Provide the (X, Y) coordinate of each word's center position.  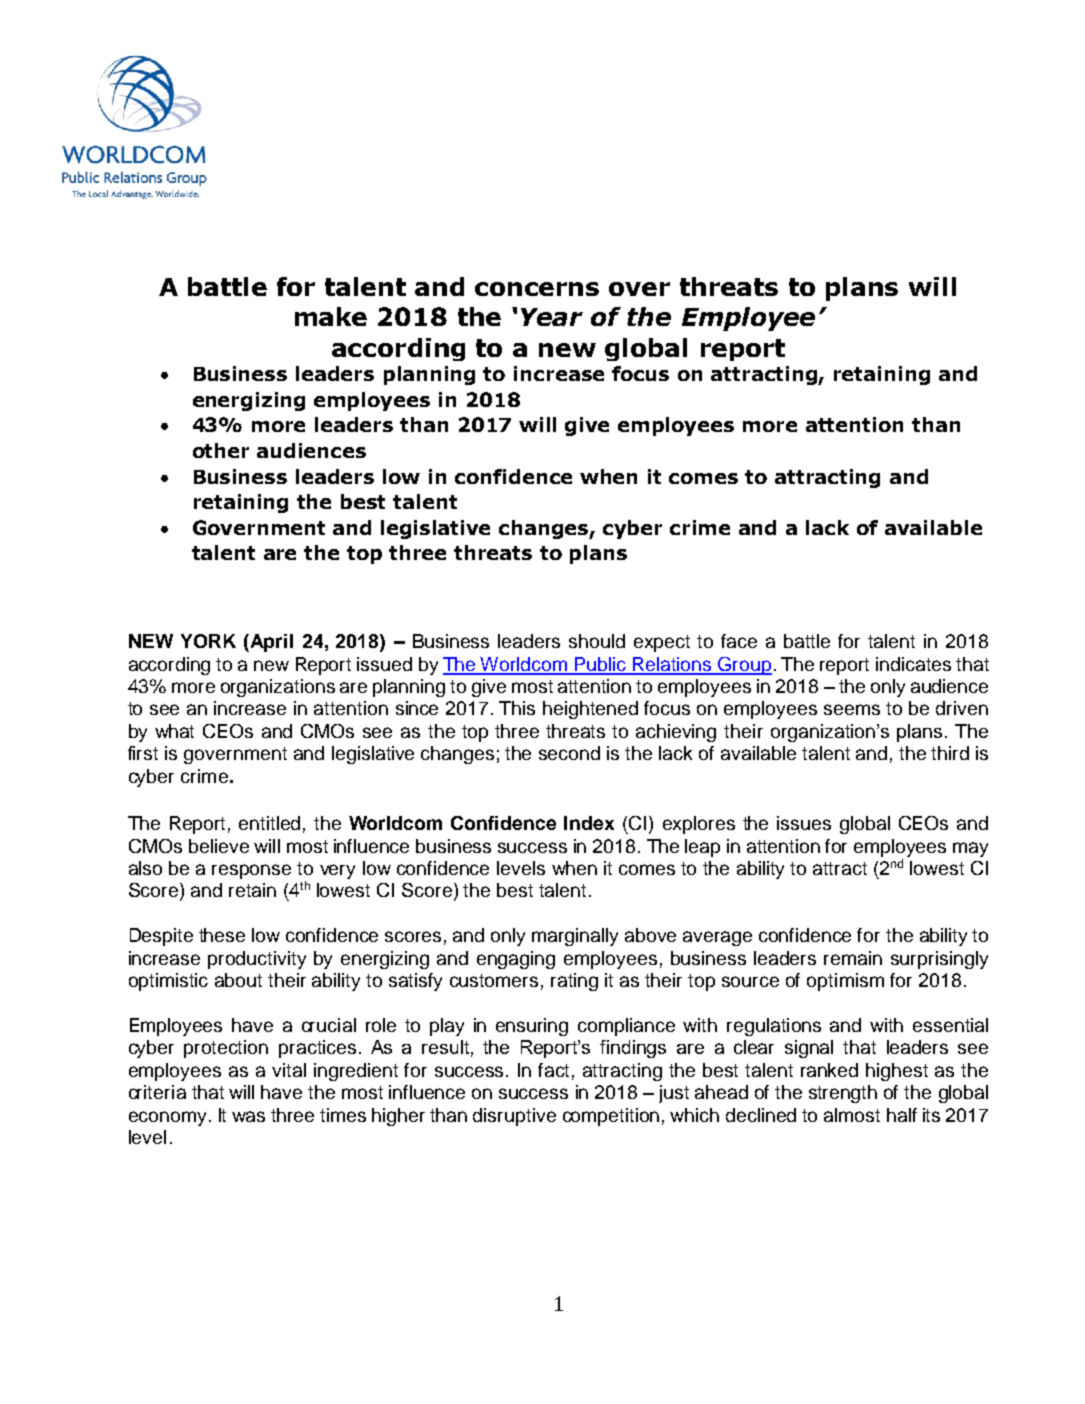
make (331, 316)
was (248, 1116)
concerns (537, 289)
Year (552, 317)
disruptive (514, 1117)
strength (843, 1094)
